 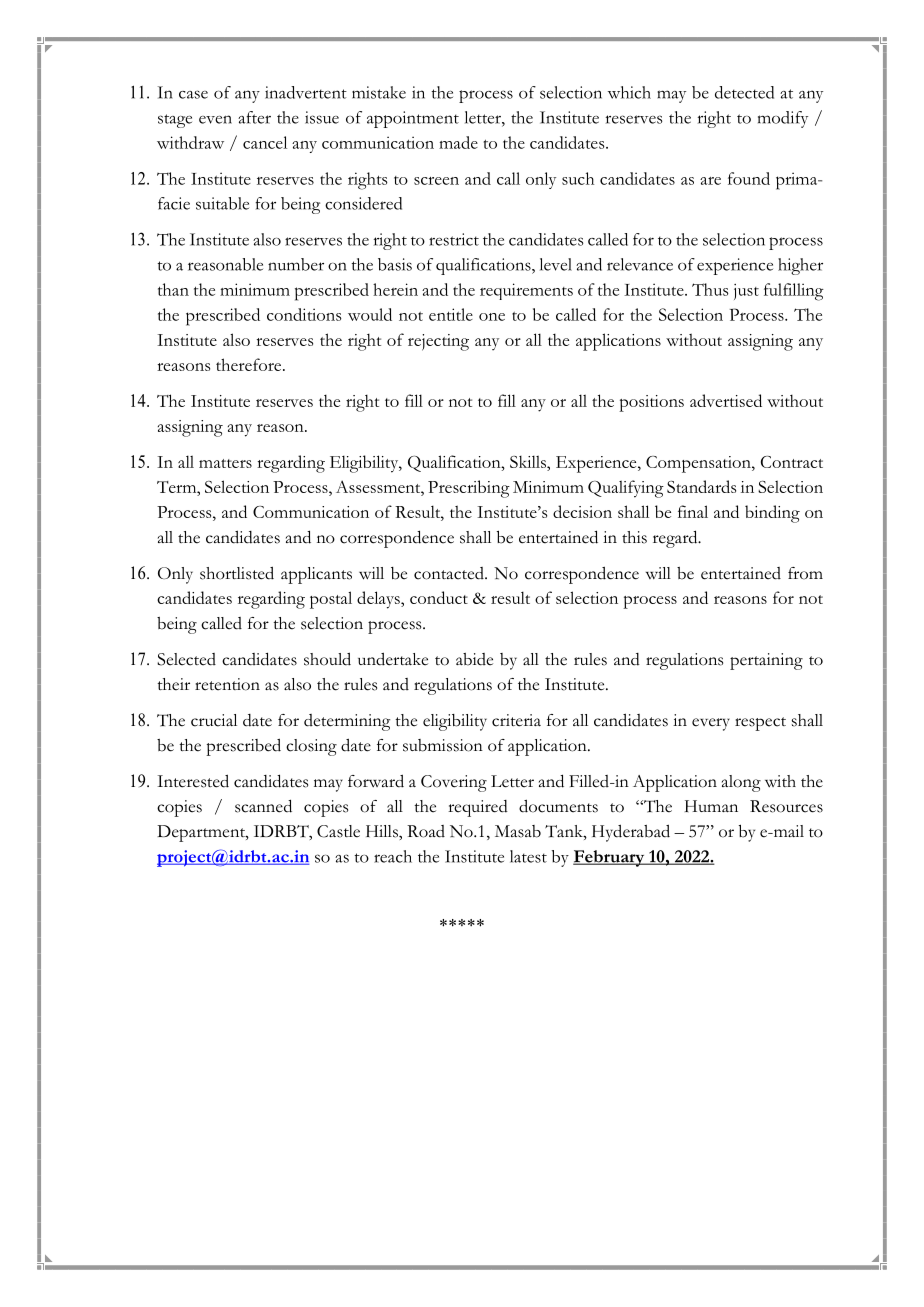 I want to click on after, so click(x=254, y=117).
